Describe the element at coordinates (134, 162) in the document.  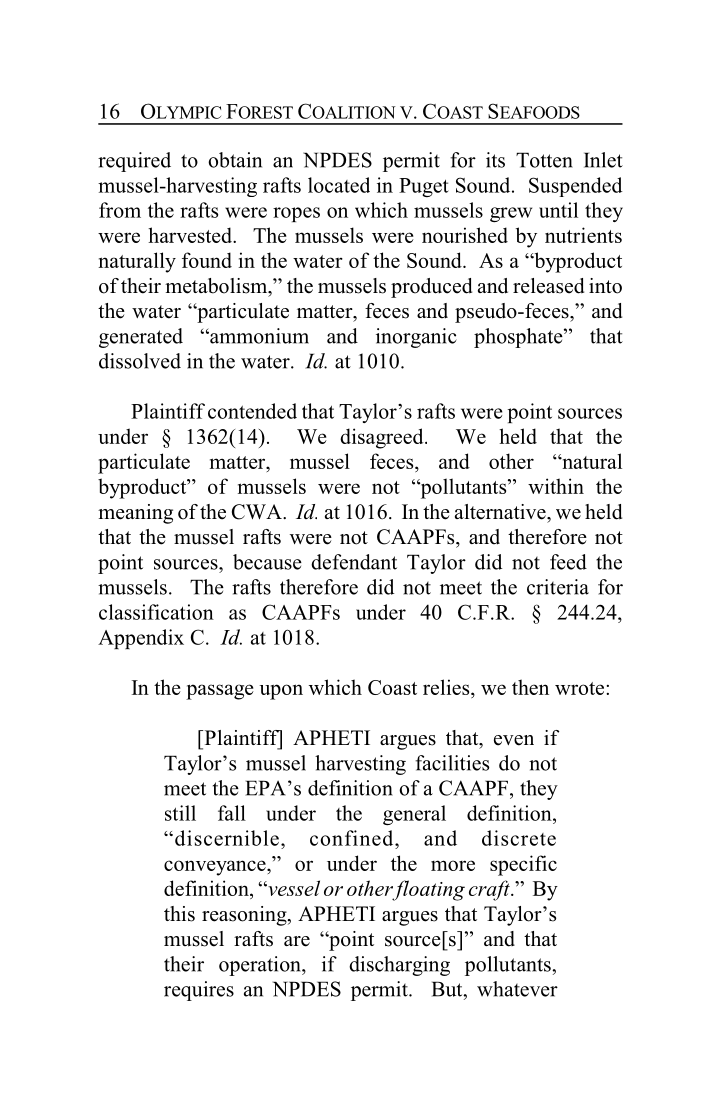
I see `required` at that location.
